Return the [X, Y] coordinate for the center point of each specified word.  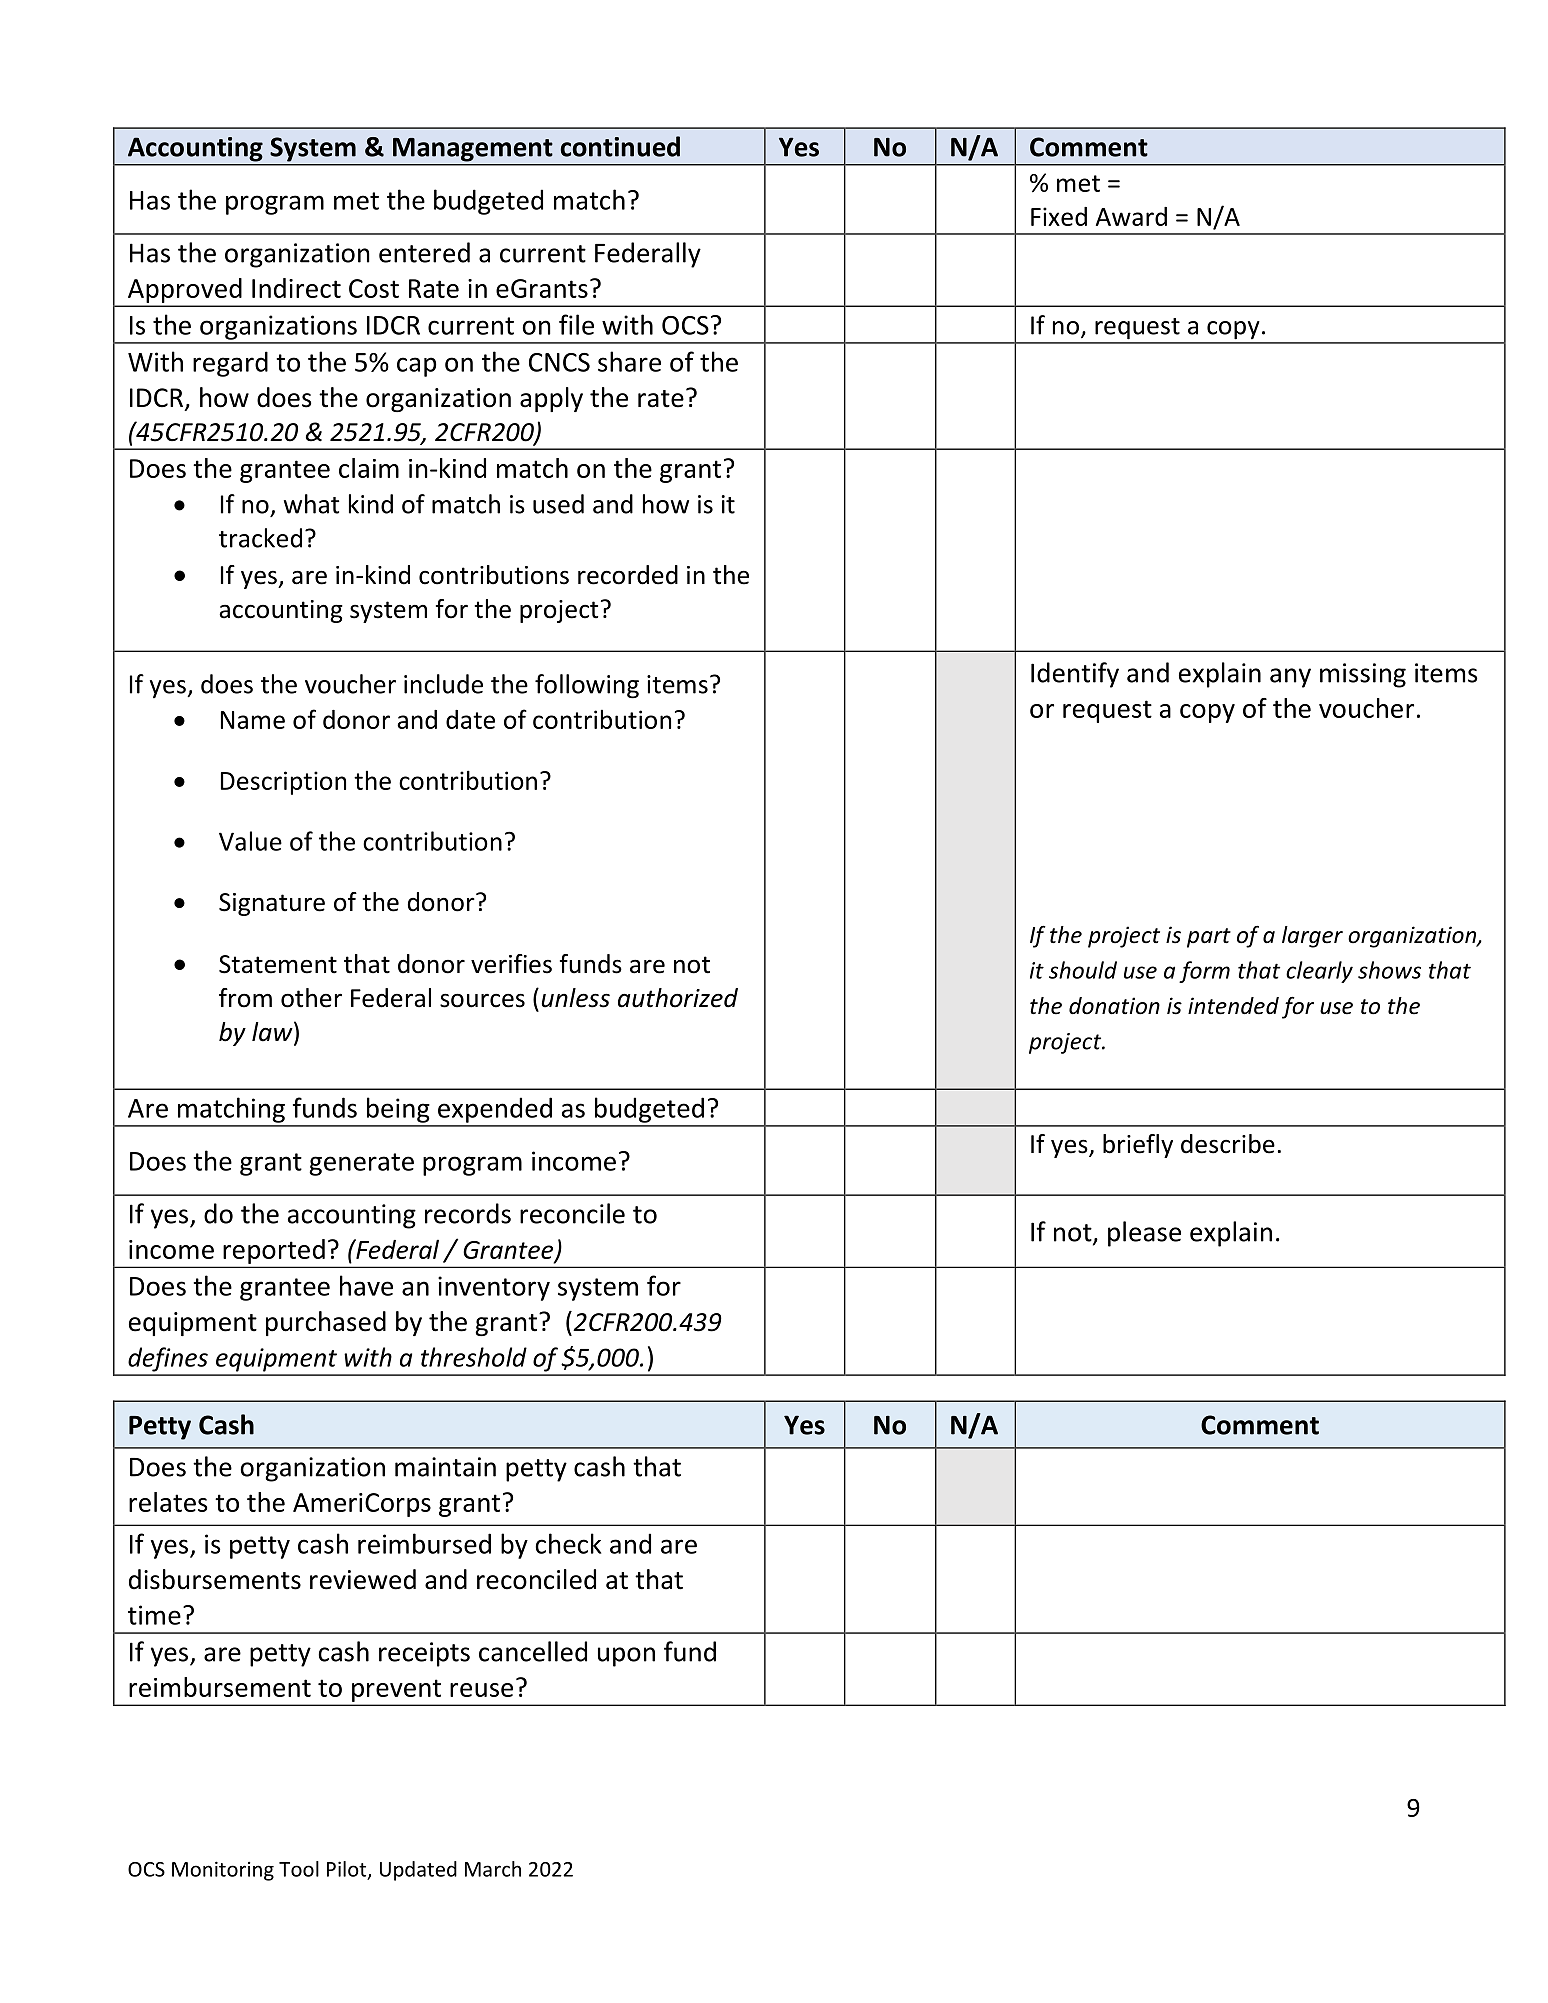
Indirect [296, 288]
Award [1131, 216]
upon [626, 1657]
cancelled [533, 1651]
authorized [678, 998]
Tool [299, 1869]
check [568, 1543]
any [1290, 678]
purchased [326, 1323]
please [1144, 1234]
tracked [260, 538]
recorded [628, 575]
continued [620, 146]
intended [1233, 1006]
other [311, 998]
